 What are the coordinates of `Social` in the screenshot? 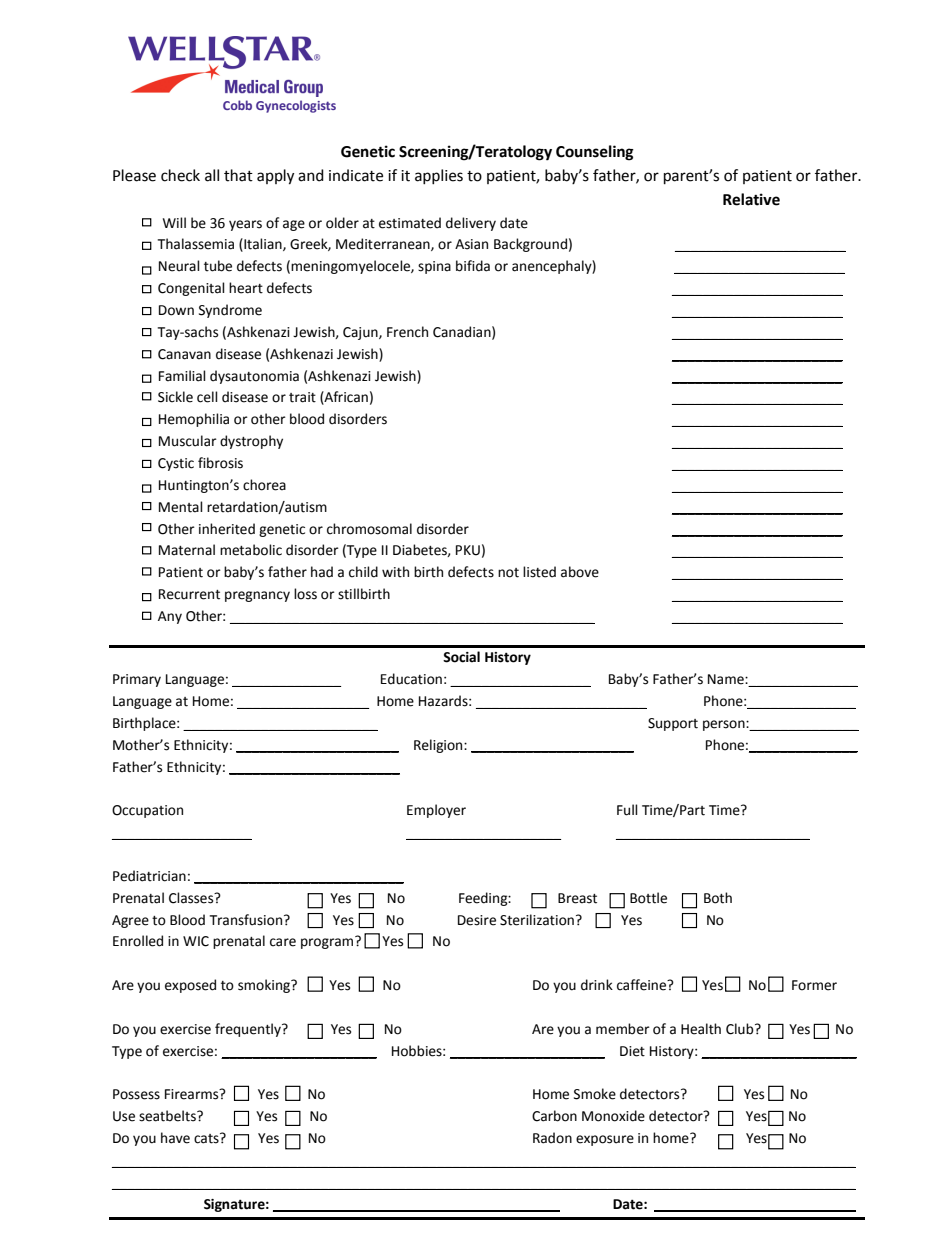 It's located at (461, 657).
